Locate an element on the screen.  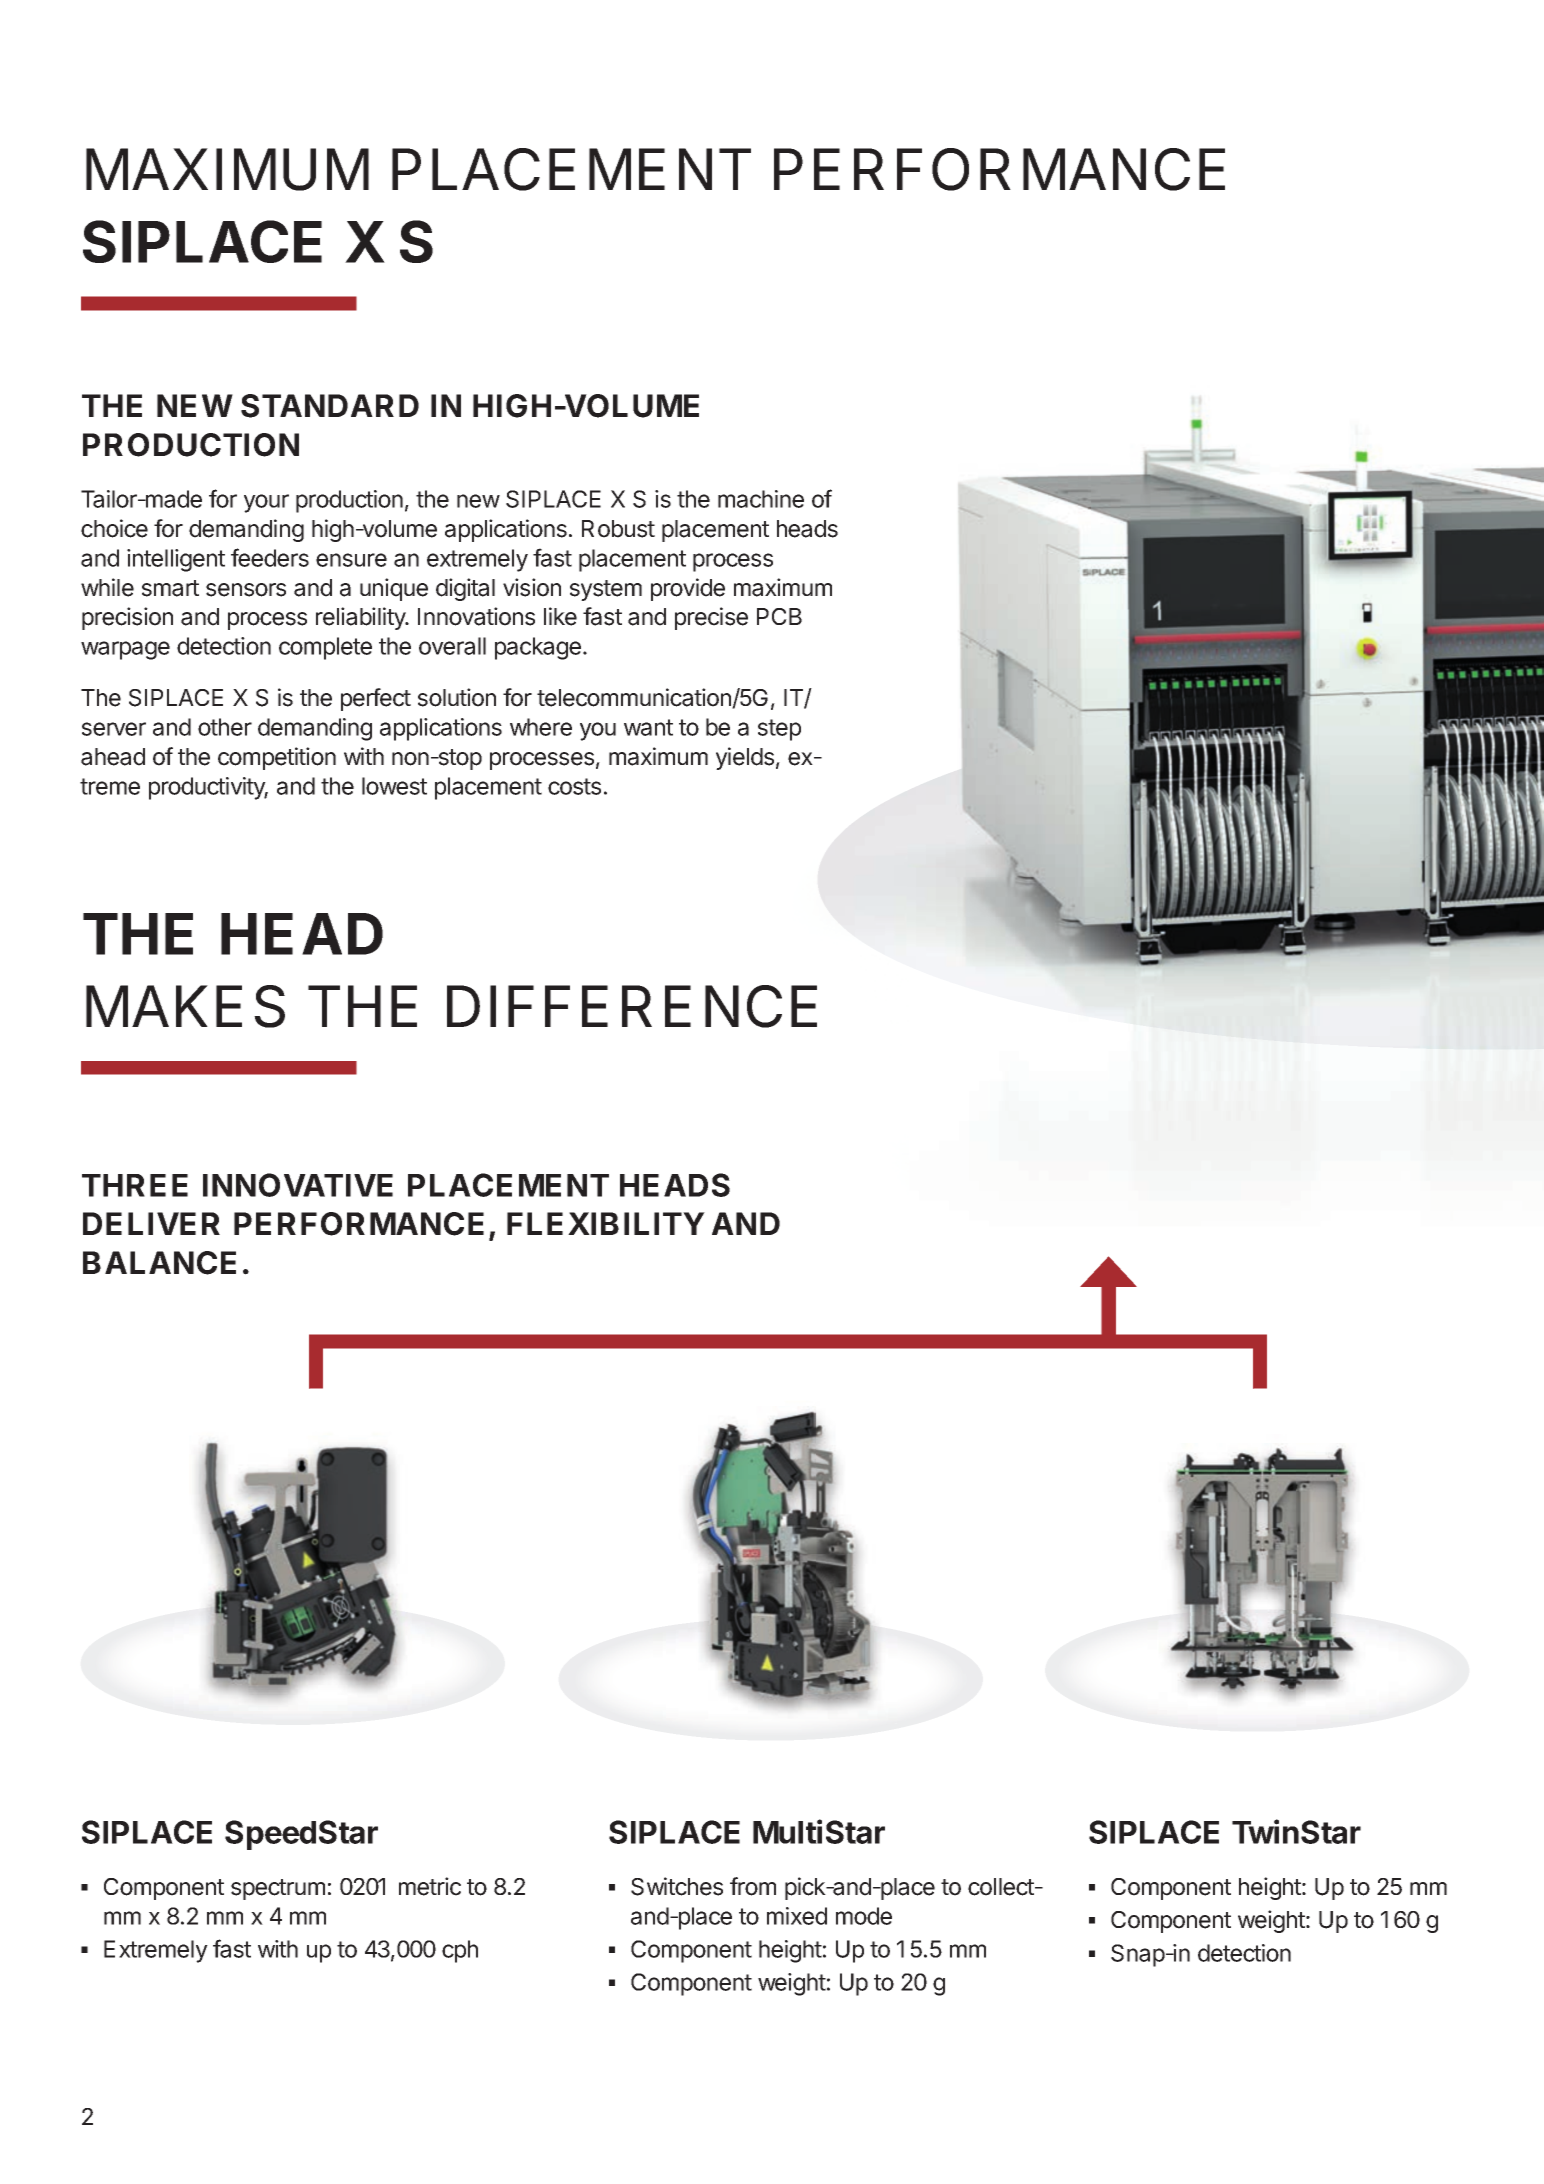
spectrum is located at coordinates (278, 1889).
